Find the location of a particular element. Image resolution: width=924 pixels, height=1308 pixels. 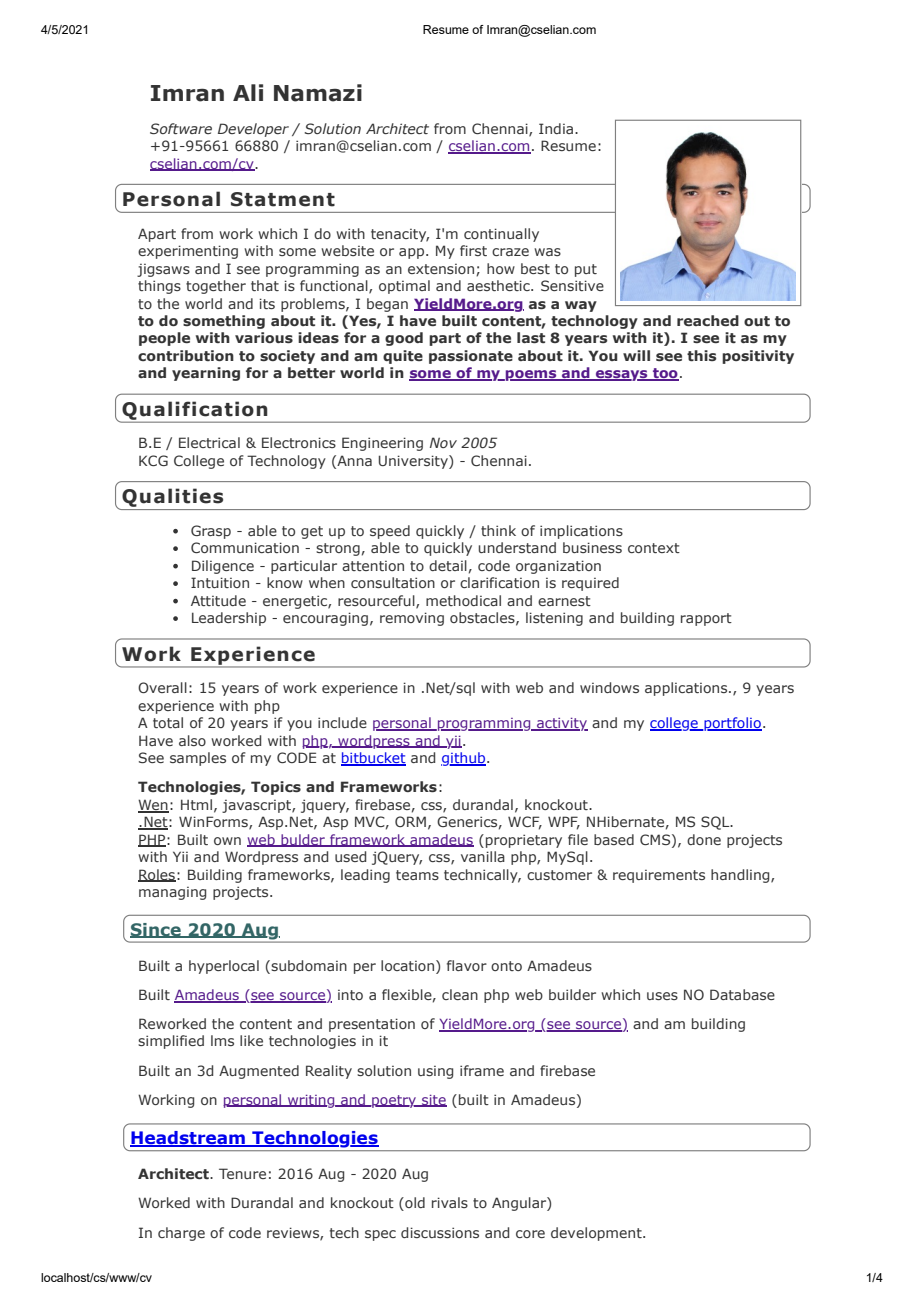

Tenure is located at coordinates (242, 1173).
